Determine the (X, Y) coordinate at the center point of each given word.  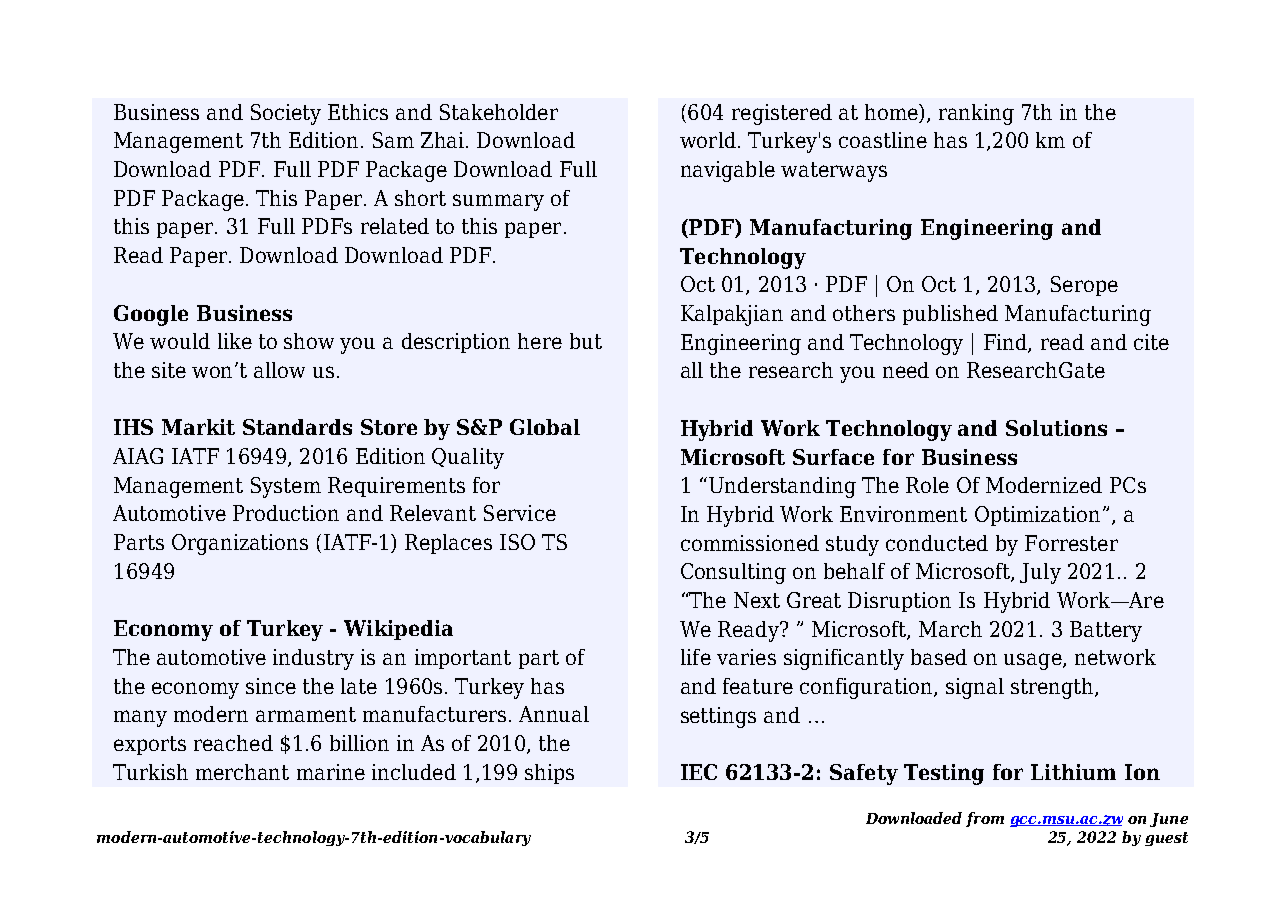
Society (286, 114)
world (708, 140)
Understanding (782, 487)
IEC (699, 772)
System (286, 487)
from (985, 819)
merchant (242, 772)
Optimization (1037, 516)
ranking (976, 114)
